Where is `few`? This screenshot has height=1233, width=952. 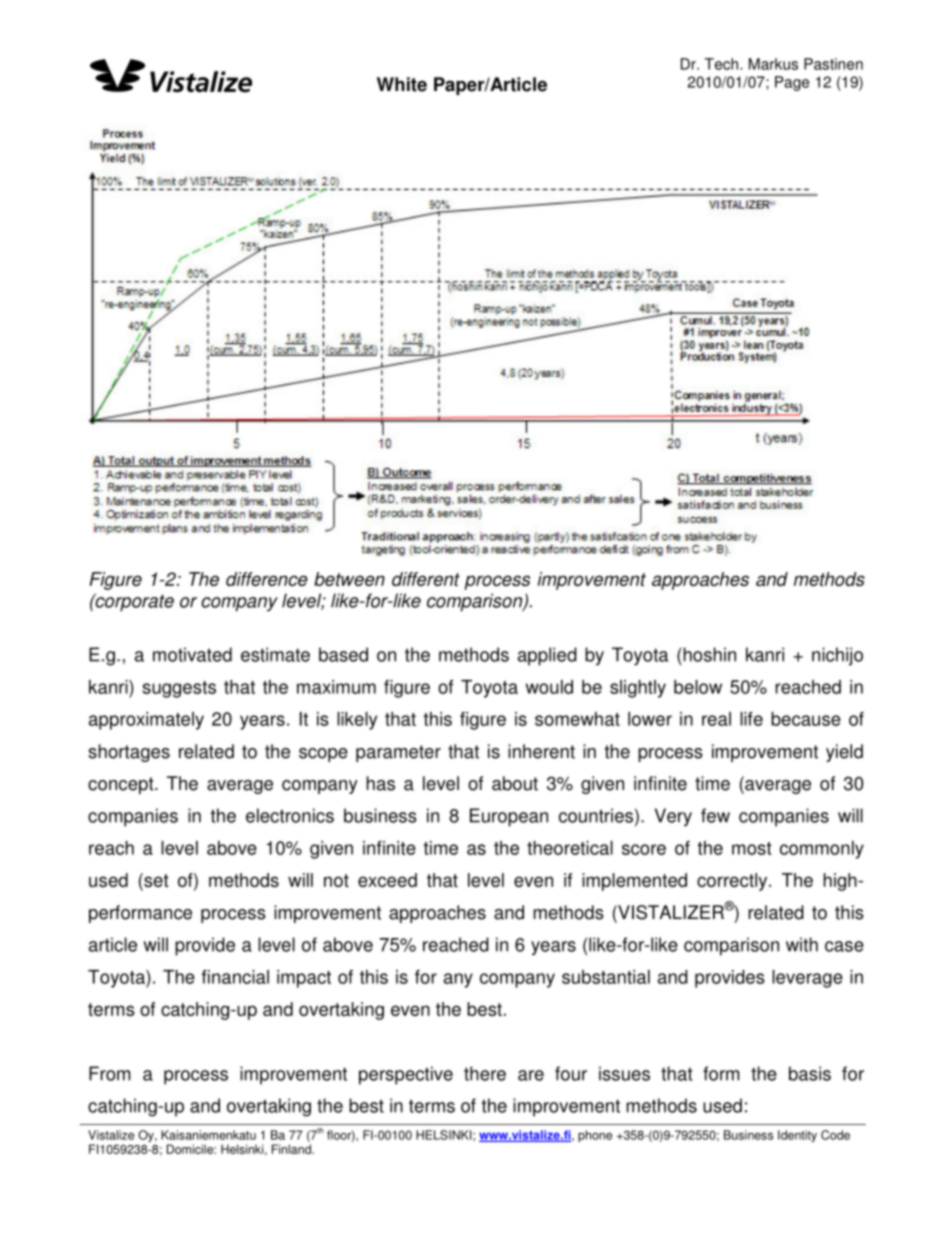
few is located at coordinates (715, 815).
